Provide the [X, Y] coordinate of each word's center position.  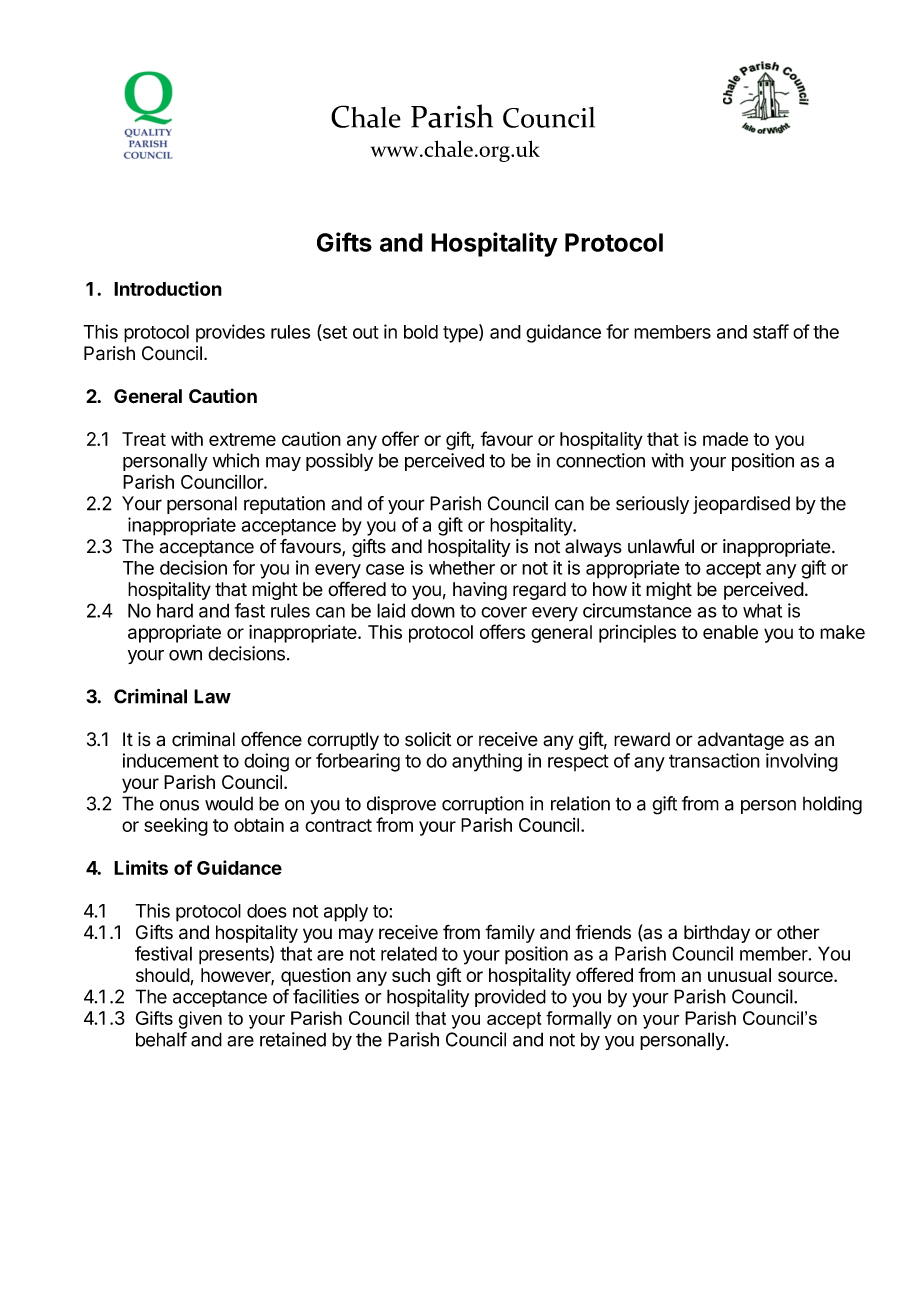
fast [250, 610]
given [200, 1020]
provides [230, 333]
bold [421, 332]
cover [504, 612]
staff [771, 331]
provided [510, 998]
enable [730, 632]
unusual [739, 975]
